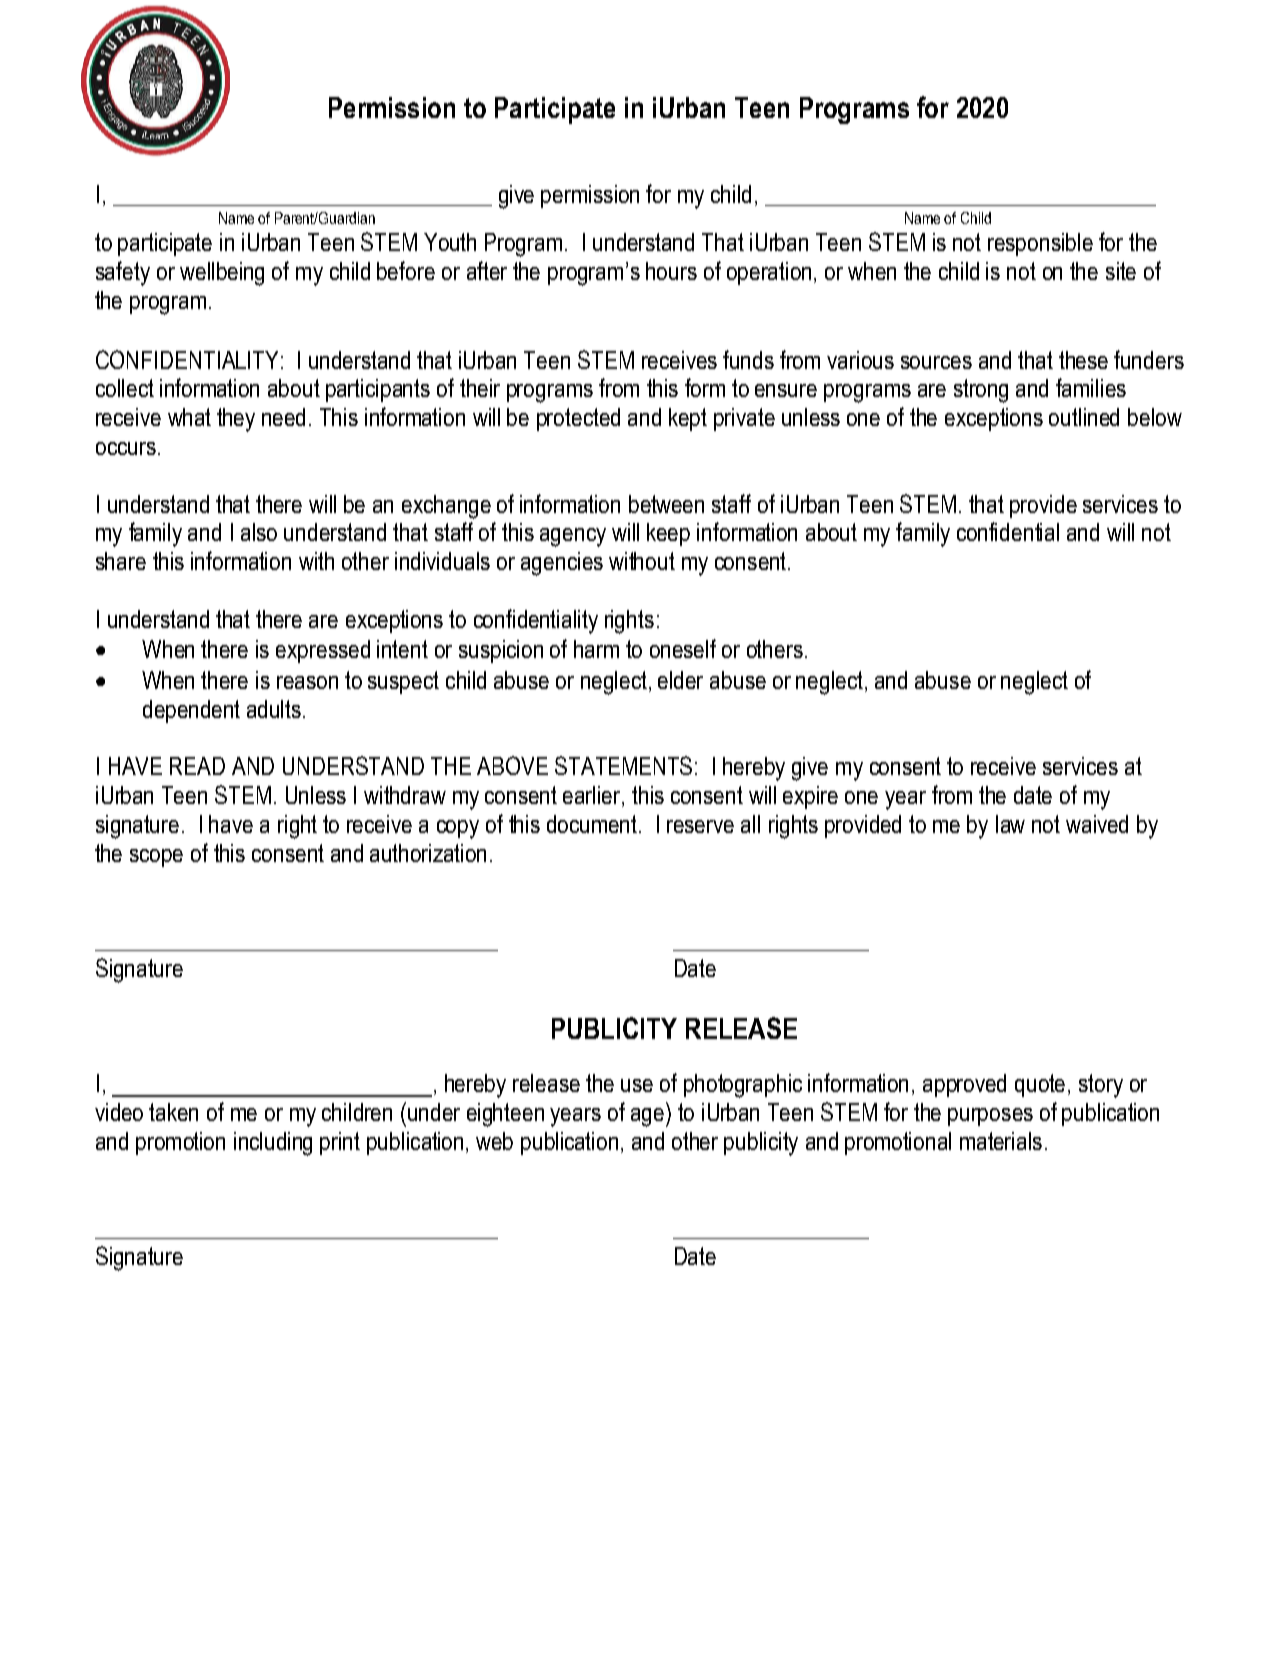 The height and width of the page is (1667, 1288). What do you see at coordinates (743, 1086) in the page?
I see `photographic` at bounding box center [743, 1086].
